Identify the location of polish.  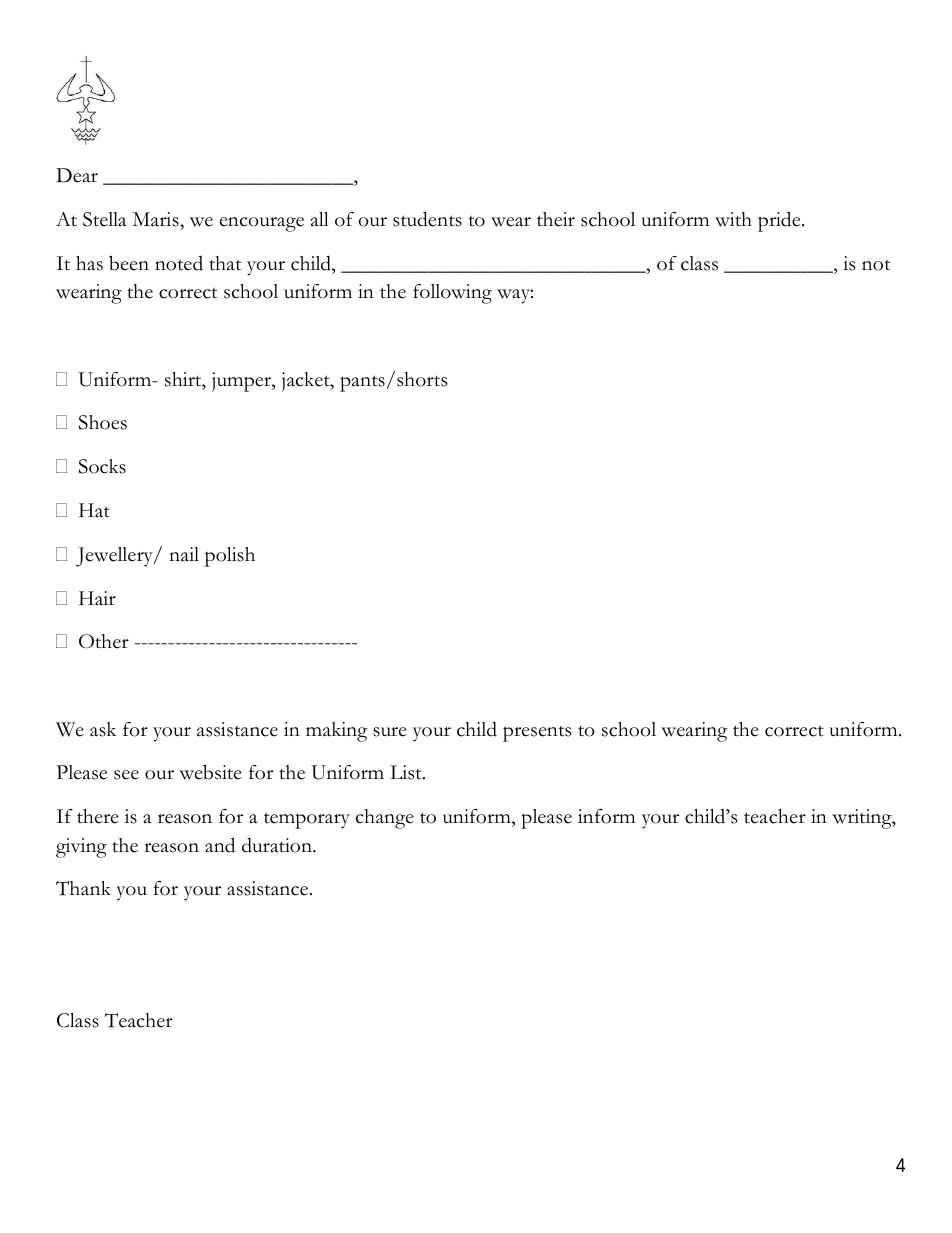
(230, 557).
